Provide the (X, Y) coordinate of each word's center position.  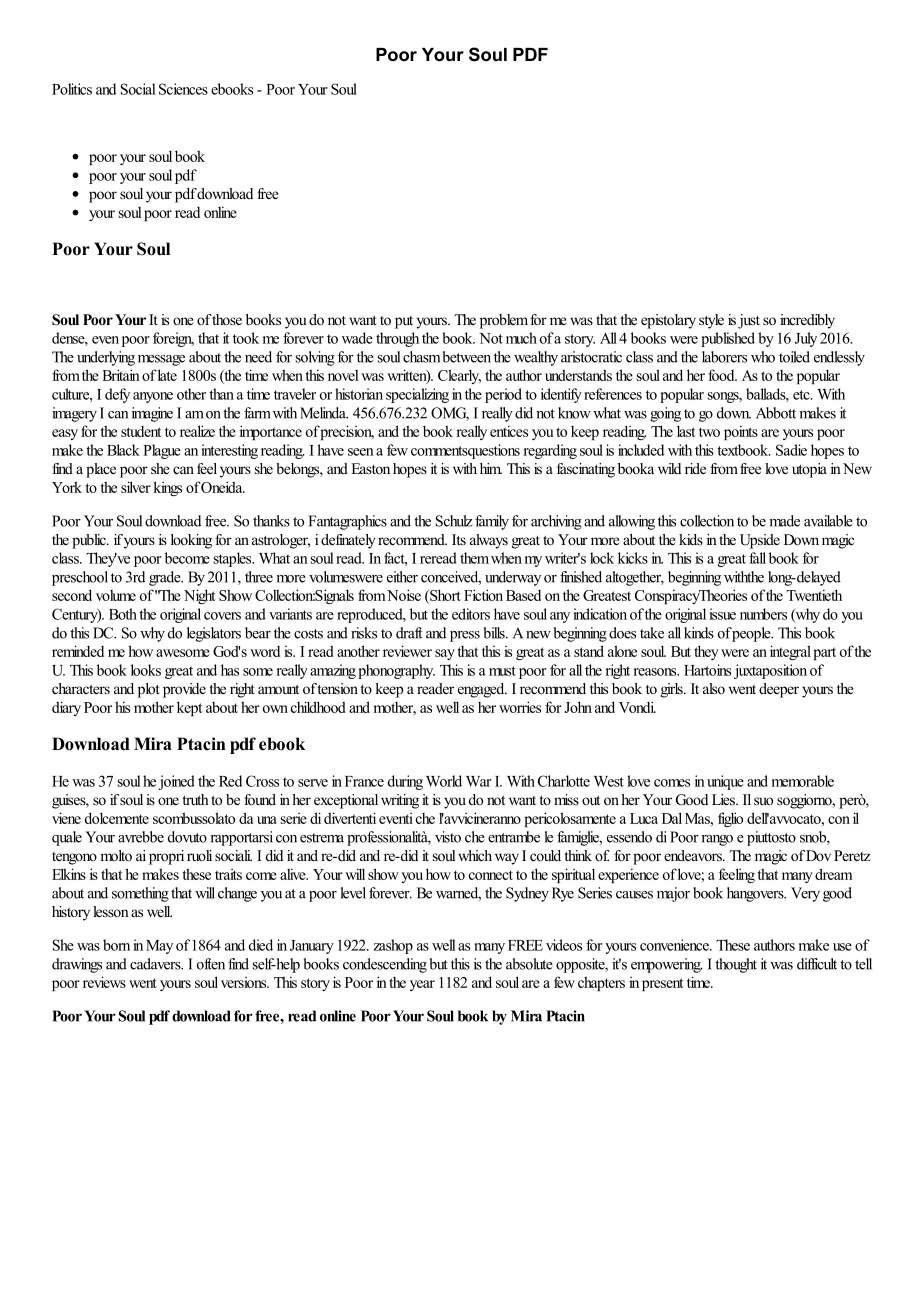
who (763, 357)
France (364, 781)
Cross (262, 781)
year (422, 985)
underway (513, 578)
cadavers (156, 964)
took (246, 338)
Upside (760, 541)
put (404, 322)
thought (736, 965)
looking (191, 541)
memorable (803, 781)
